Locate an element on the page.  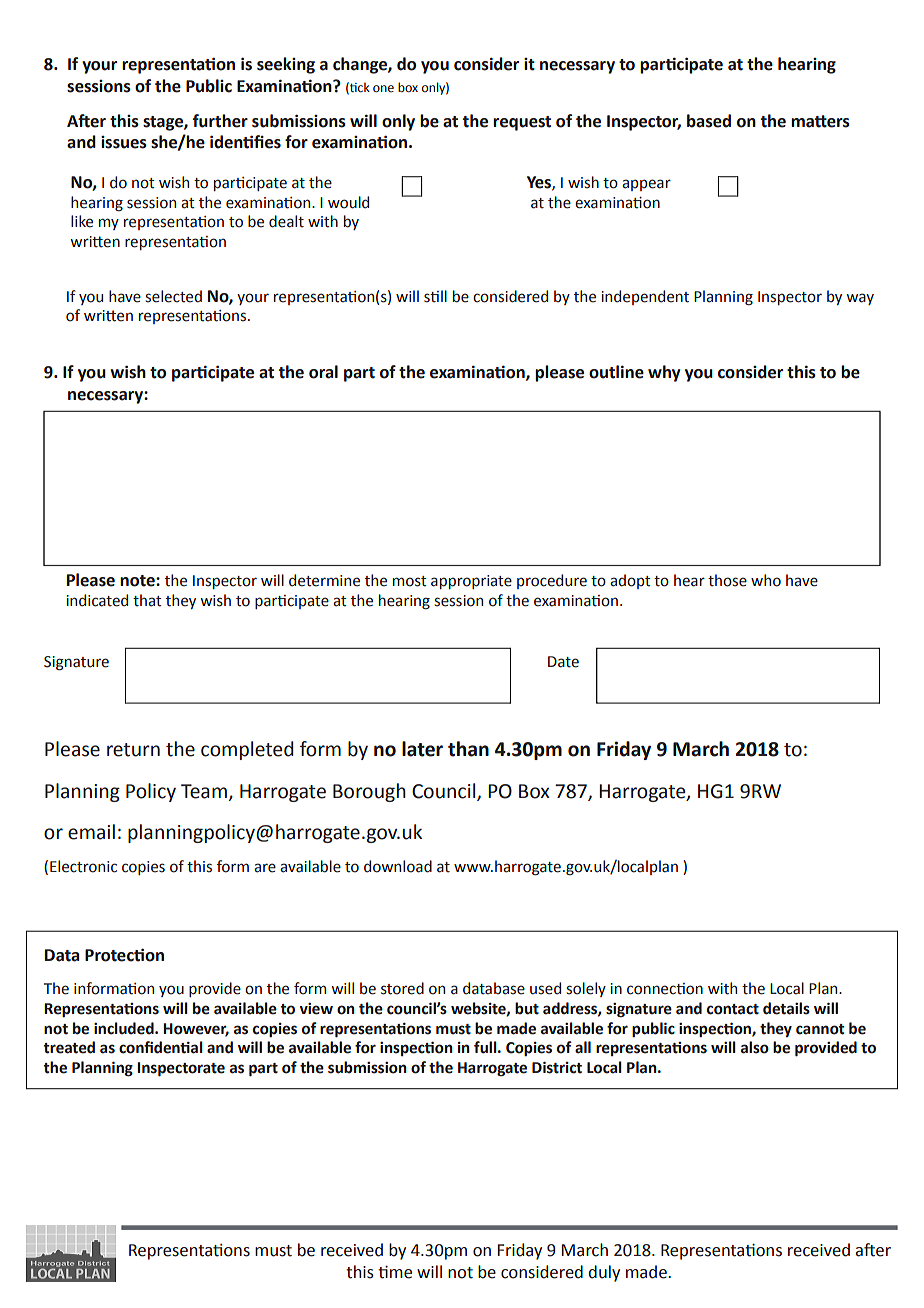
request is located at coordinates (522, 123).
